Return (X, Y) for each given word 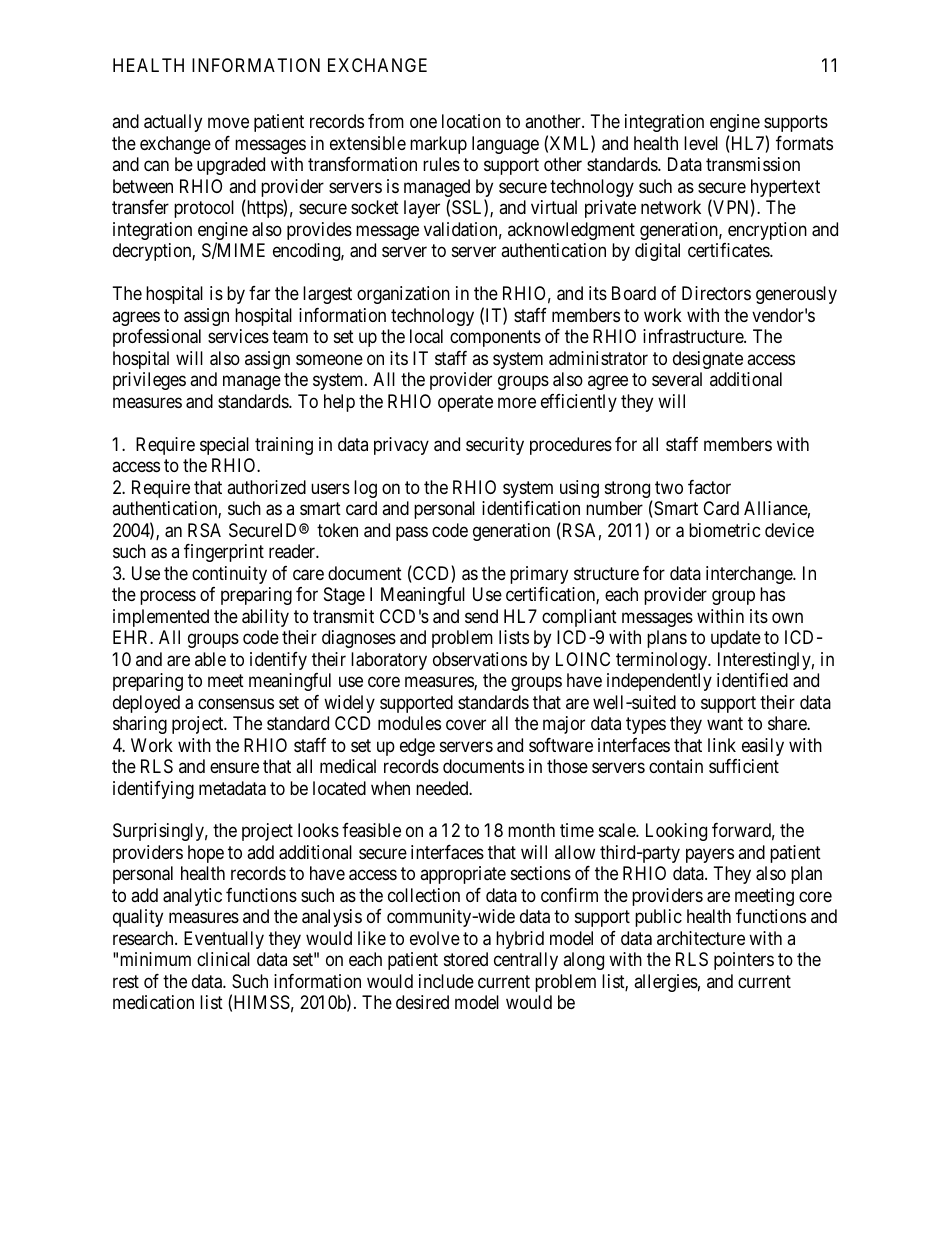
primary (539, 575)
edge (417, 747)
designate (708, 360)
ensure (234, 767)
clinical (223, 959)
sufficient (744, 766)
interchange (750, 575)
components (495, 338)
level (701, 143)
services (238, 336)
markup (438, 145)
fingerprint (224, 553)
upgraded (231, 166)
